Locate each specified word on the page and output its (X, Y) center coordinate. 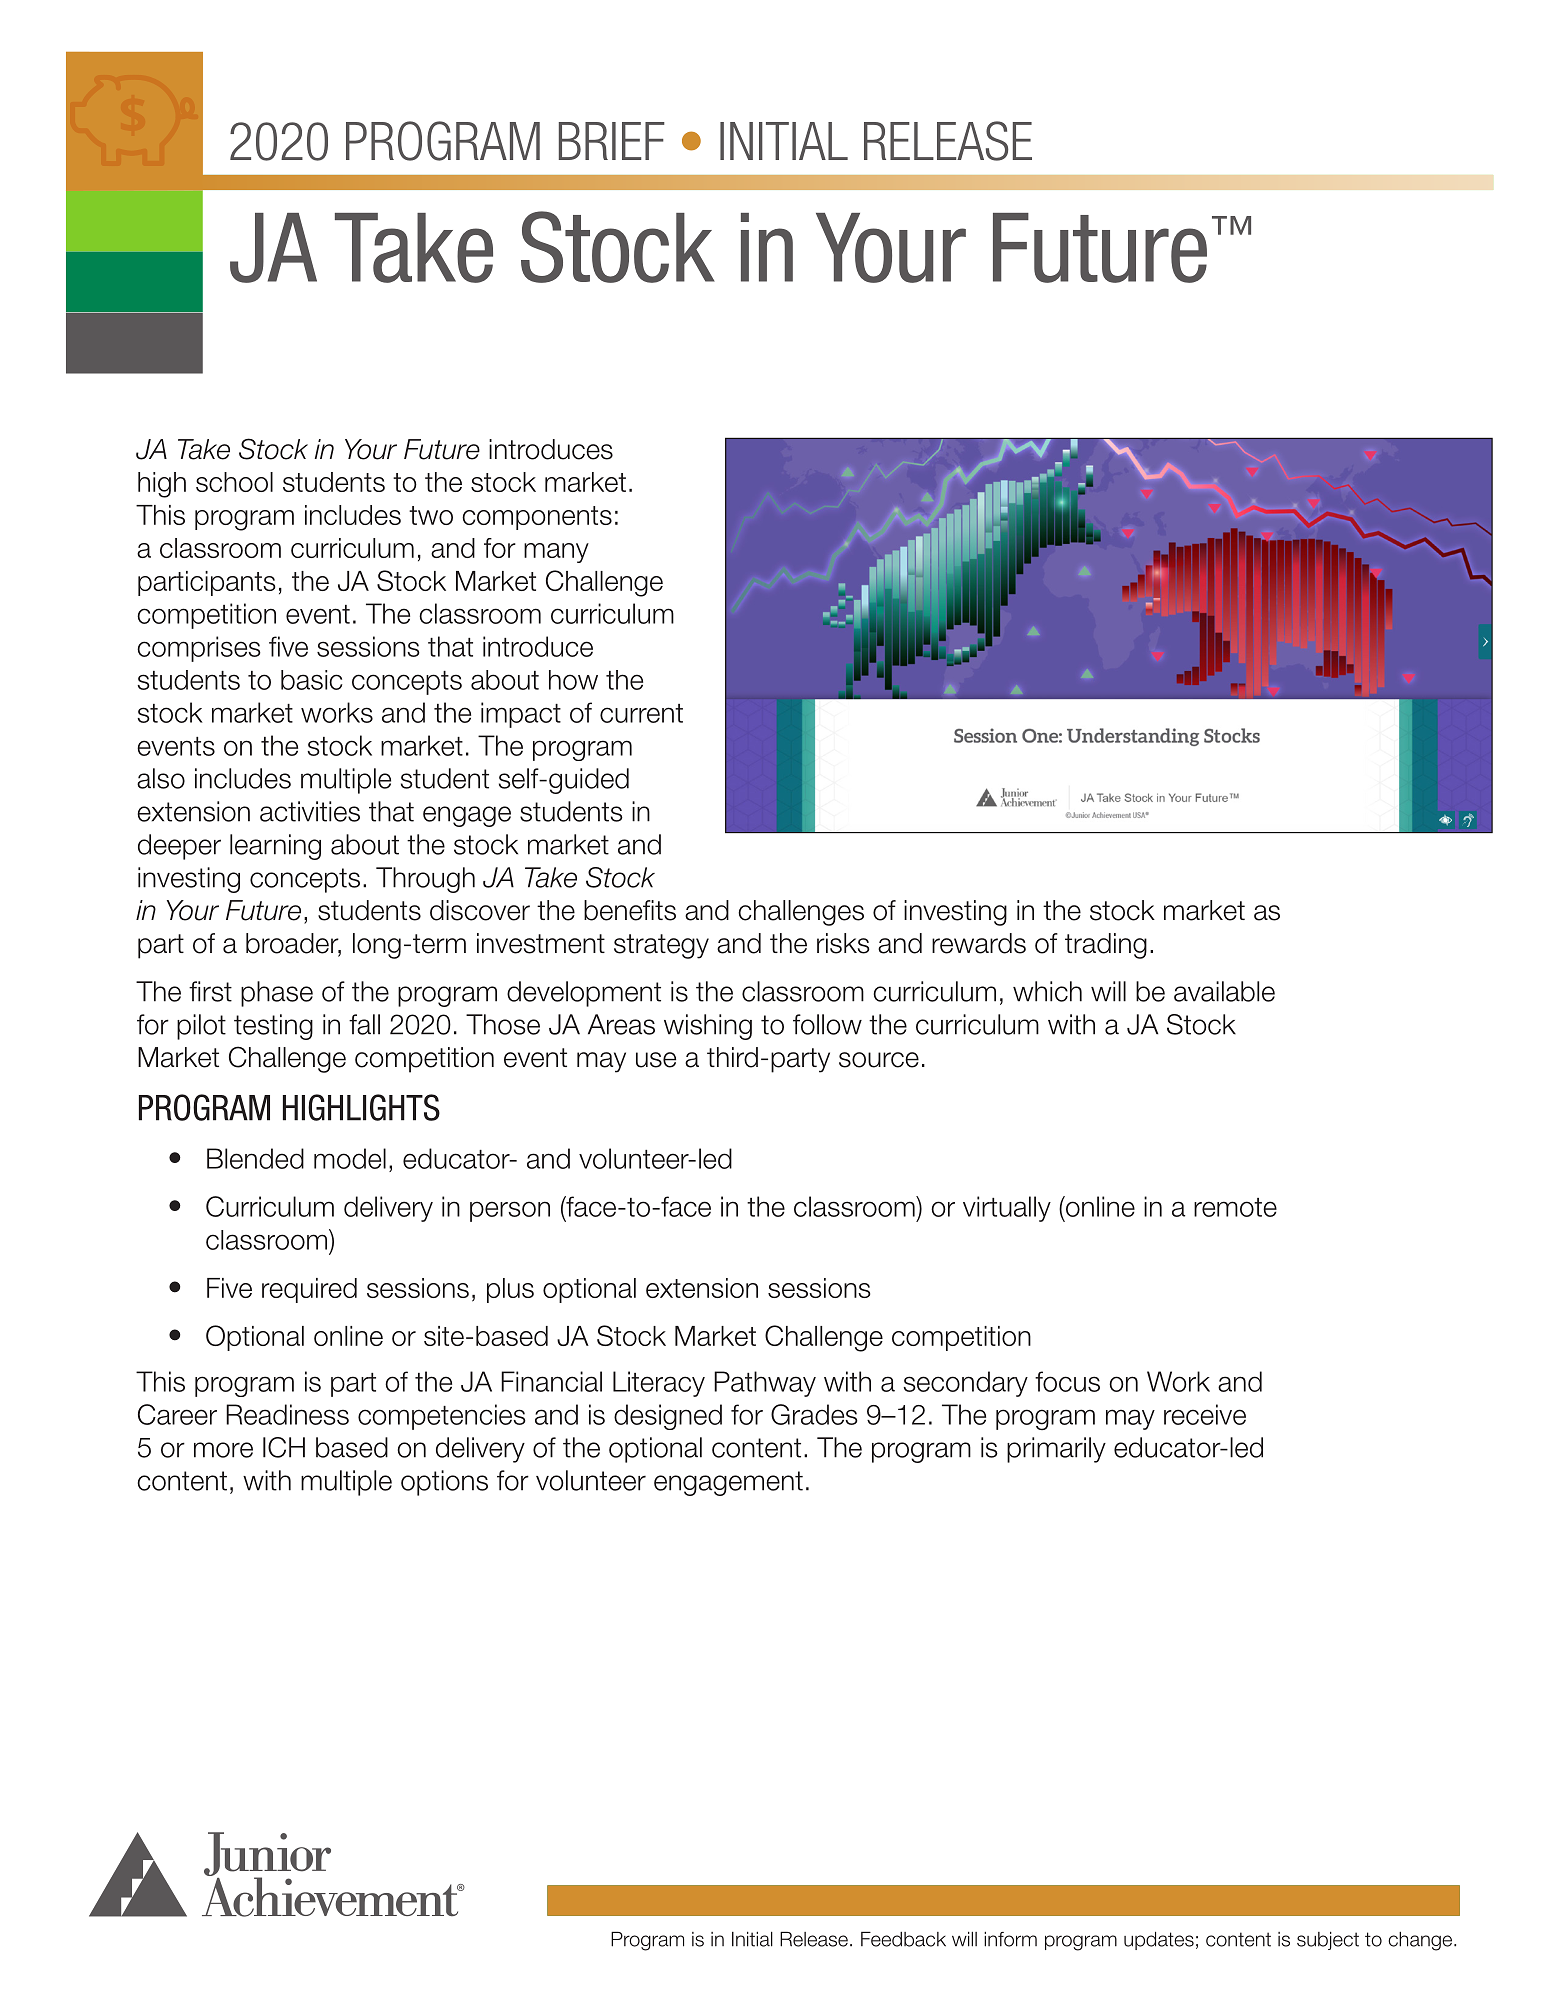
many (556, 553)
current (641, 713)
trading (1106, 946)
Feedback (903, 1939)
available (1224, 991)
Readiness (287, 1414)
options (444, 1483)
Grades (814, 1414)
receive (1205, 1414)
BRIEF (612, 141)
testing (273, 1027)
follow (827, 1024)
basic (312, 680)
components (537, 518)
